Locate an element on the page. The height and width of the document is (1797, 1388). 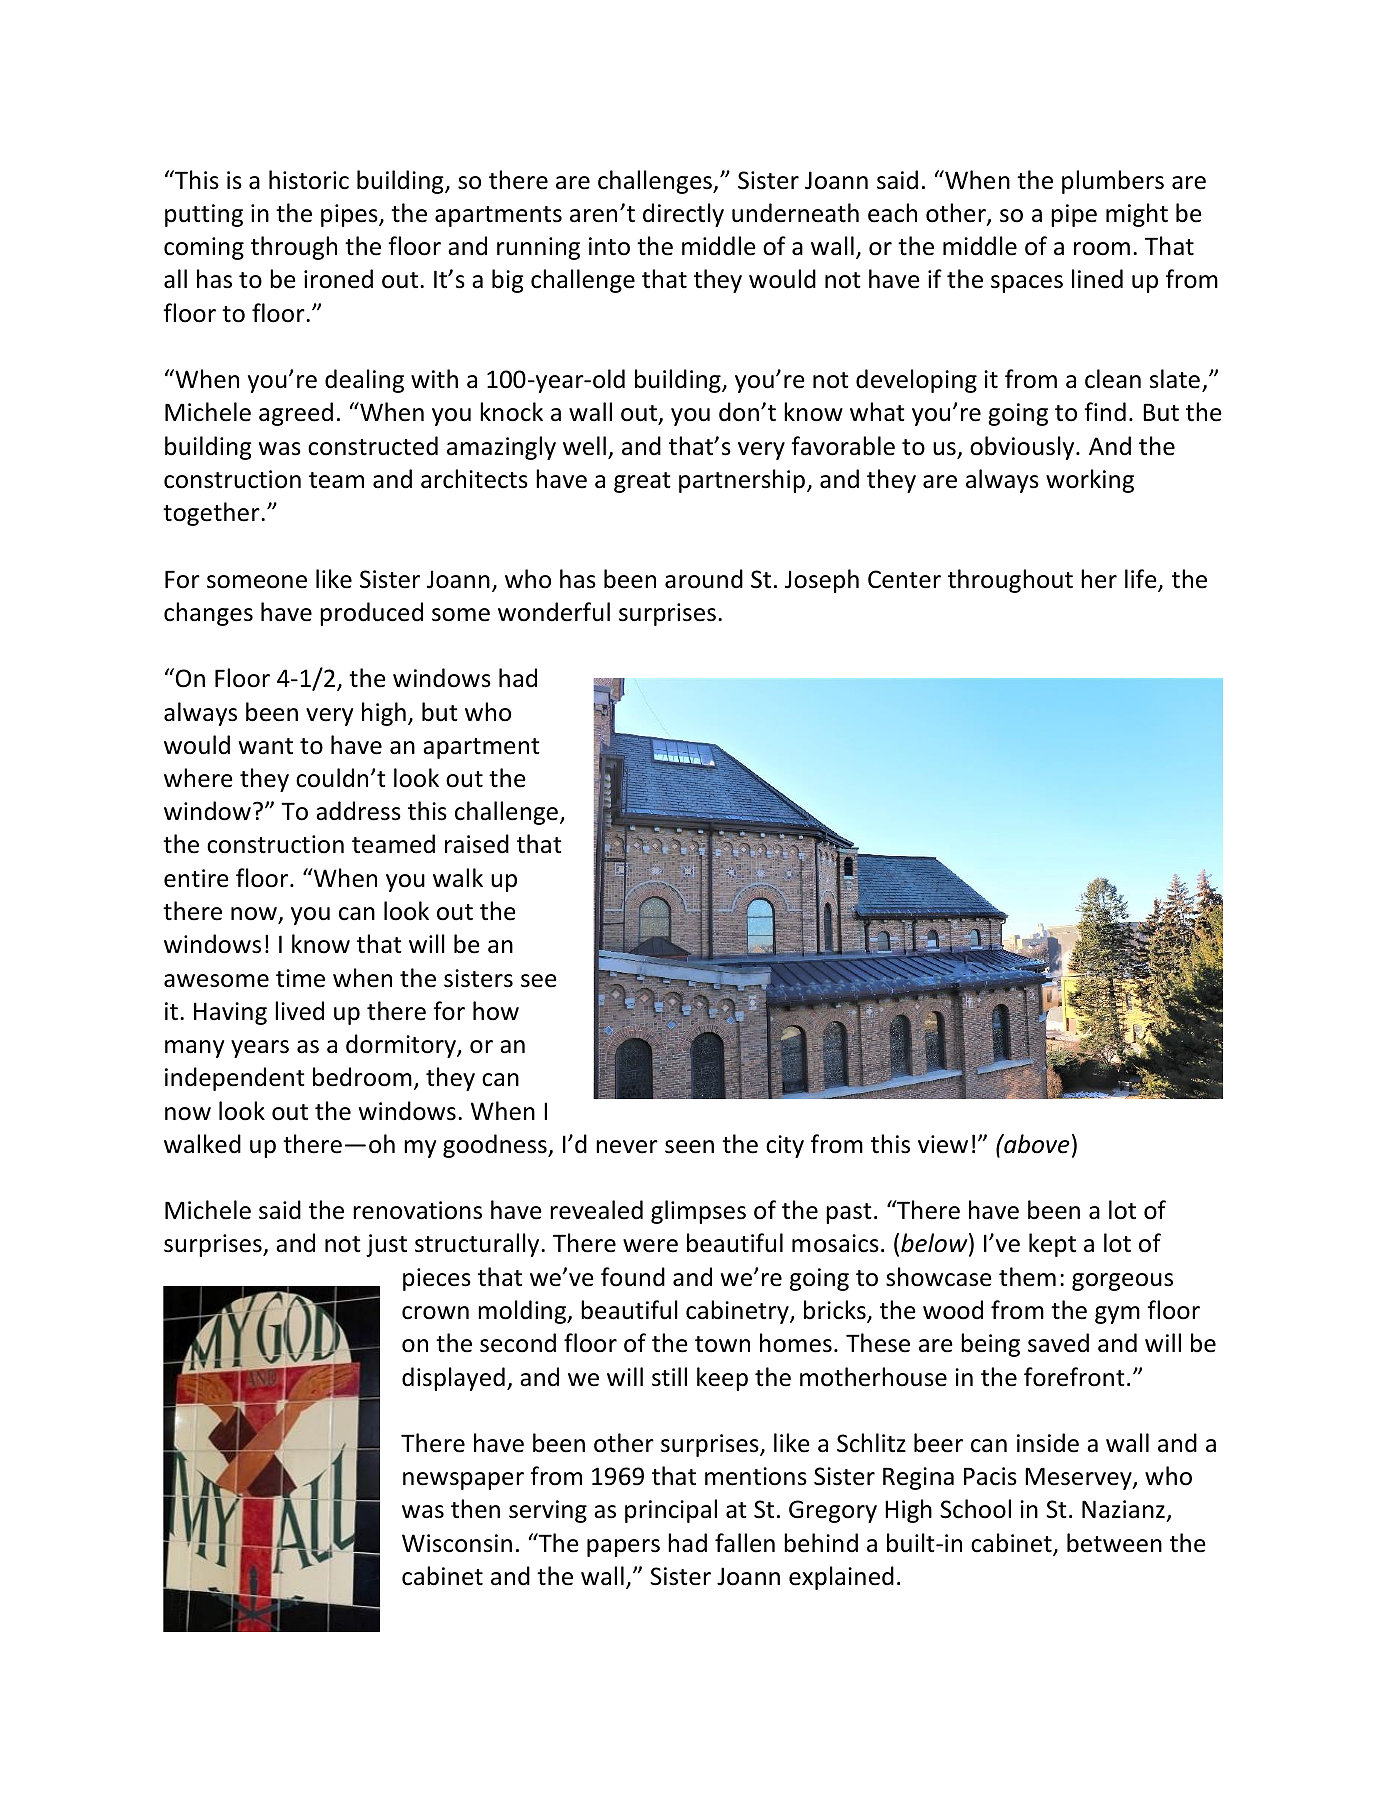
Wisconsin is located at coordinates (457, 1543).
